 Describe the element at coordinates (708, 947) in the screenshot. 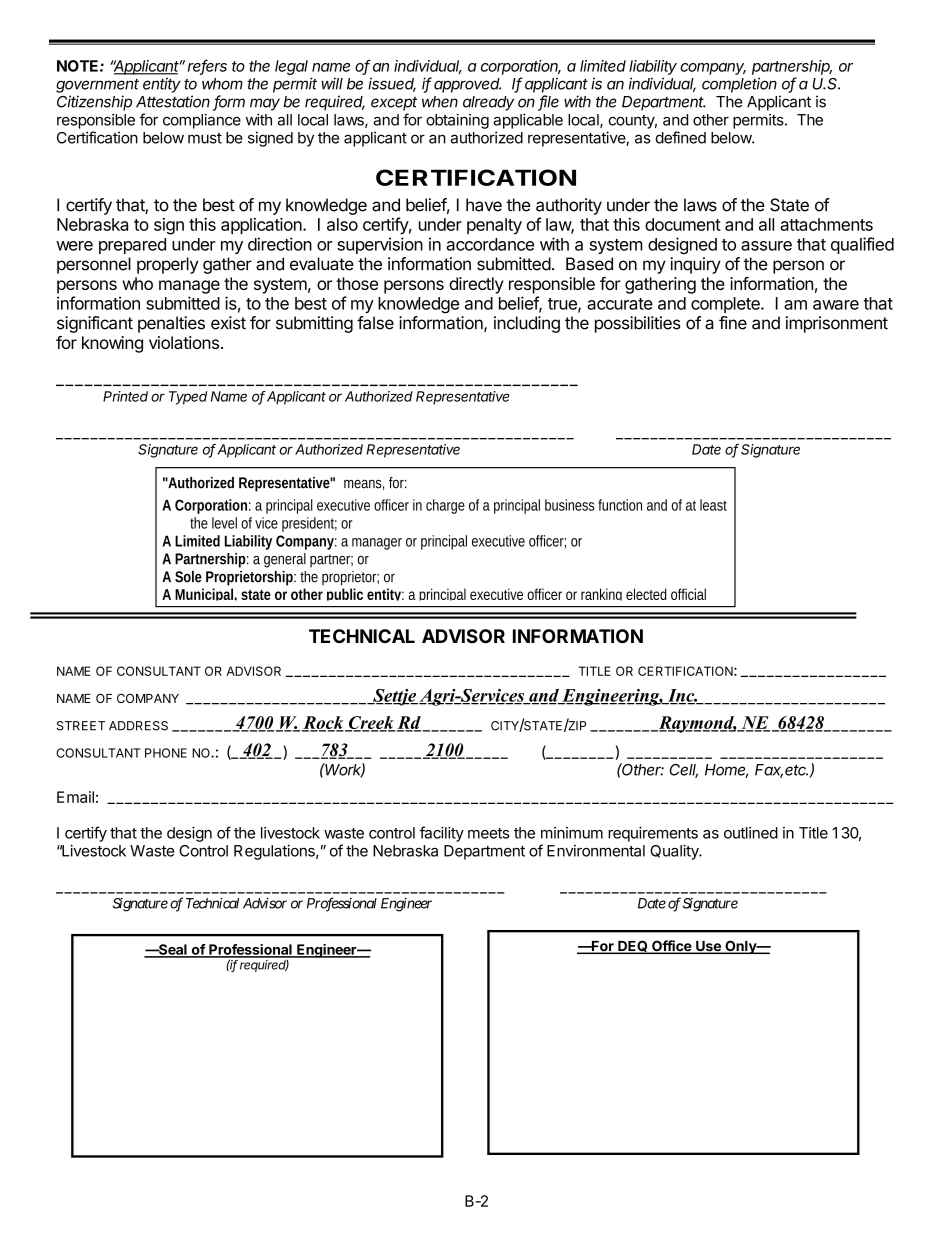

I see `Use` at that location.
